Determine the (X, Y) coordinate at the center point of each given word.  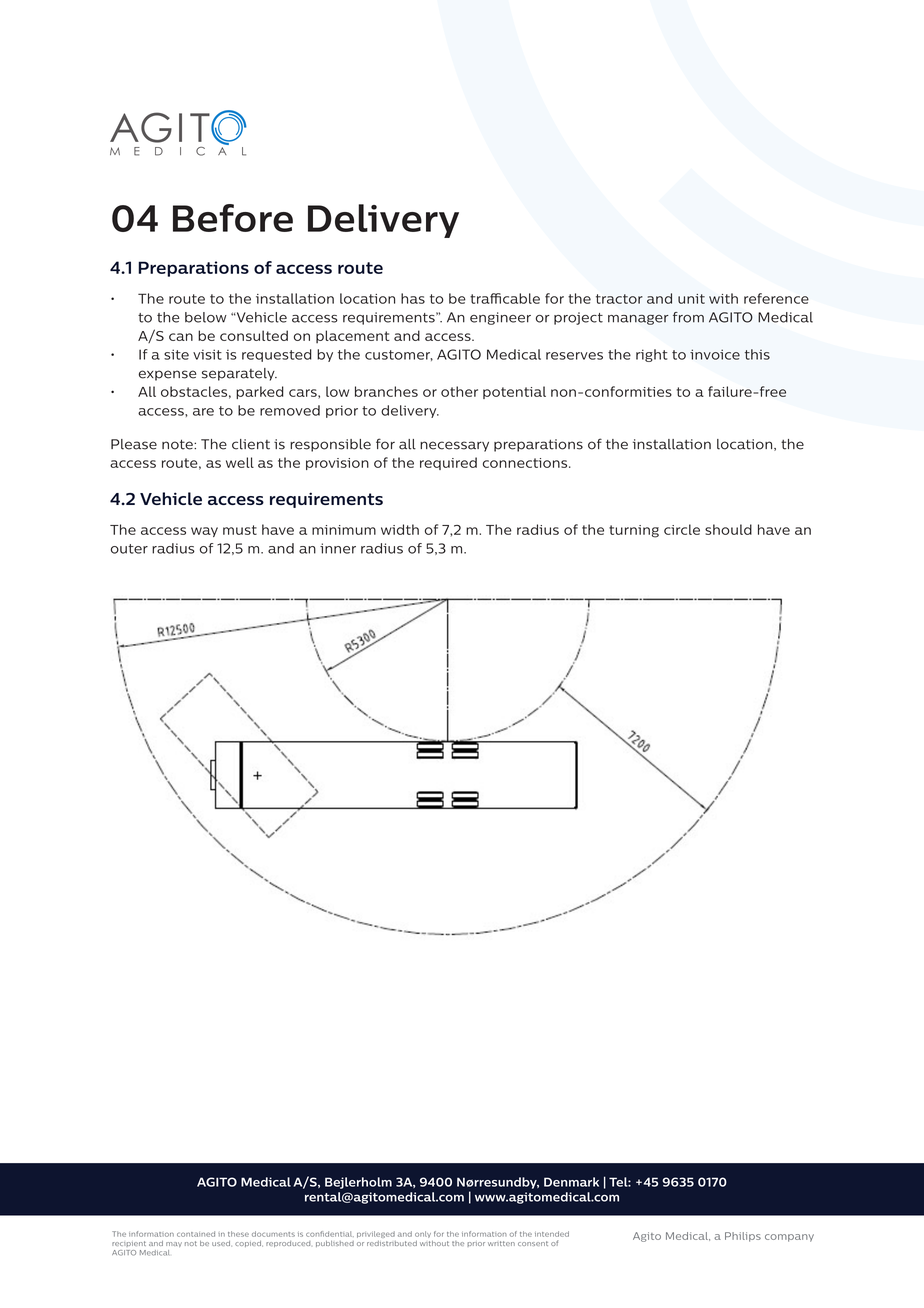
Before (233, 218)
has (413, 298)
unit (691, 299)
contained (196, 1234)
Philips (743, 1237)
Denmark (571, 1182)
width (400, 529)
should (728, 529)
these (238, 1234)
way (204, 532)
